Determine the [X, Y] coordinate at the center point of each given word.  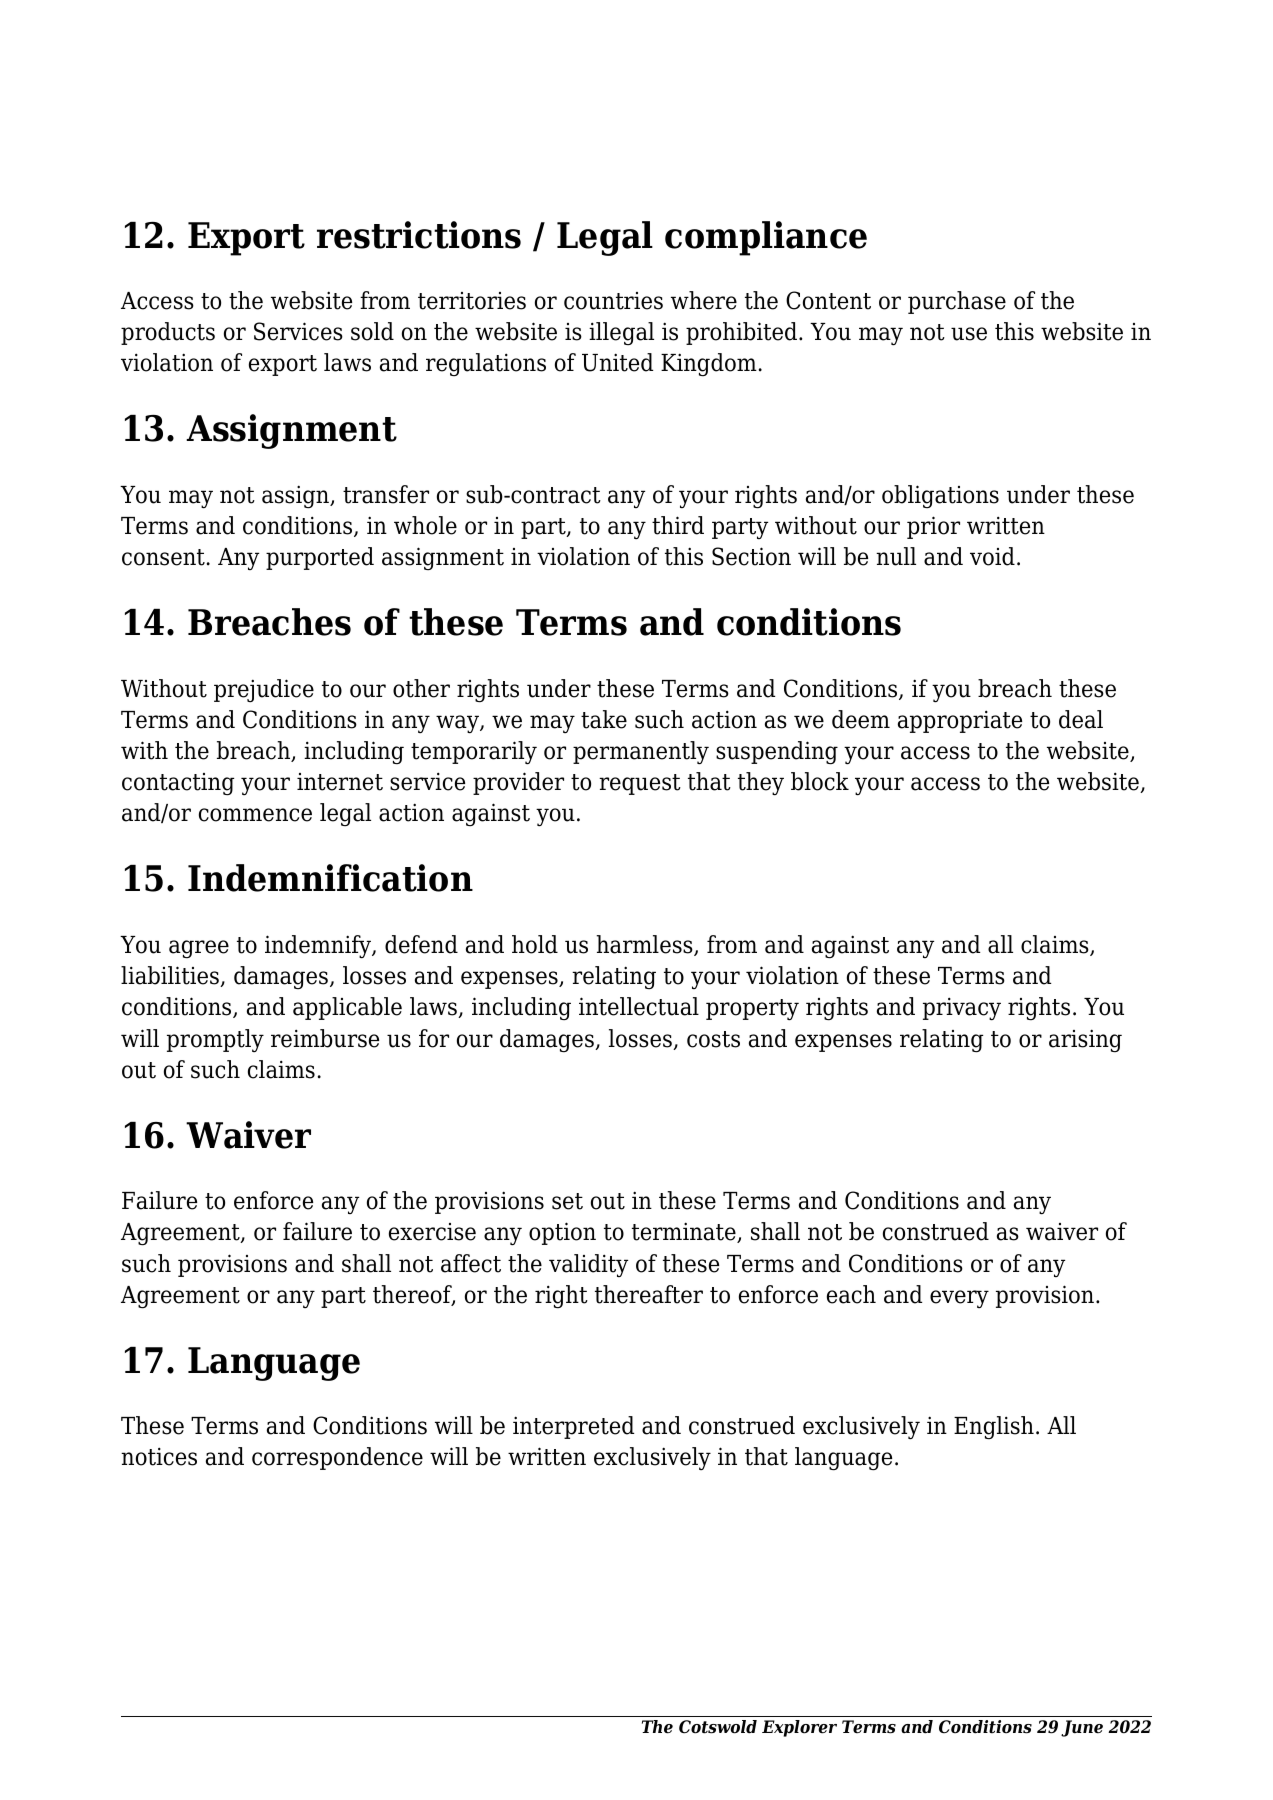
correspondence [337, 1458]
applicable [347, 1008]
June [1082, 1728]
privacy [962, 1008]
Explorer [799, 1728]
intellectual [639, 1006]
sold [372, 331]
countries [613, 301]
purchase [957, 302]
